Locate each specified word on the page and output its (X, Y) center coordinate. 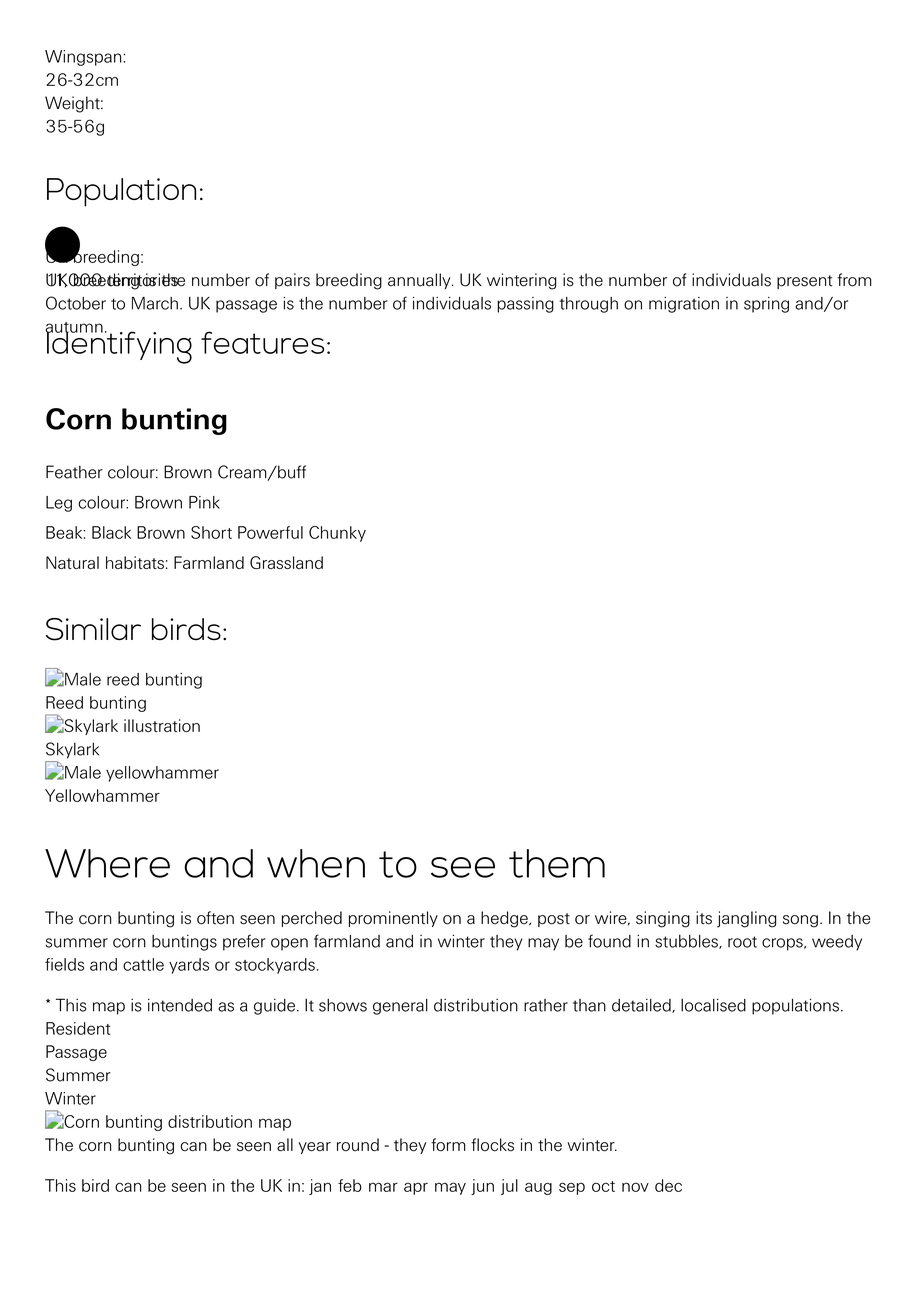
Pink (204, 502)
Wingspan (84, 58)
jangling (747, 919)
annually (420, 281)
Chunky (337, 534)
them (557, 863)
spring (766, 305)
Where (107, 863)
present (804, 282)
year (315, 1148)
